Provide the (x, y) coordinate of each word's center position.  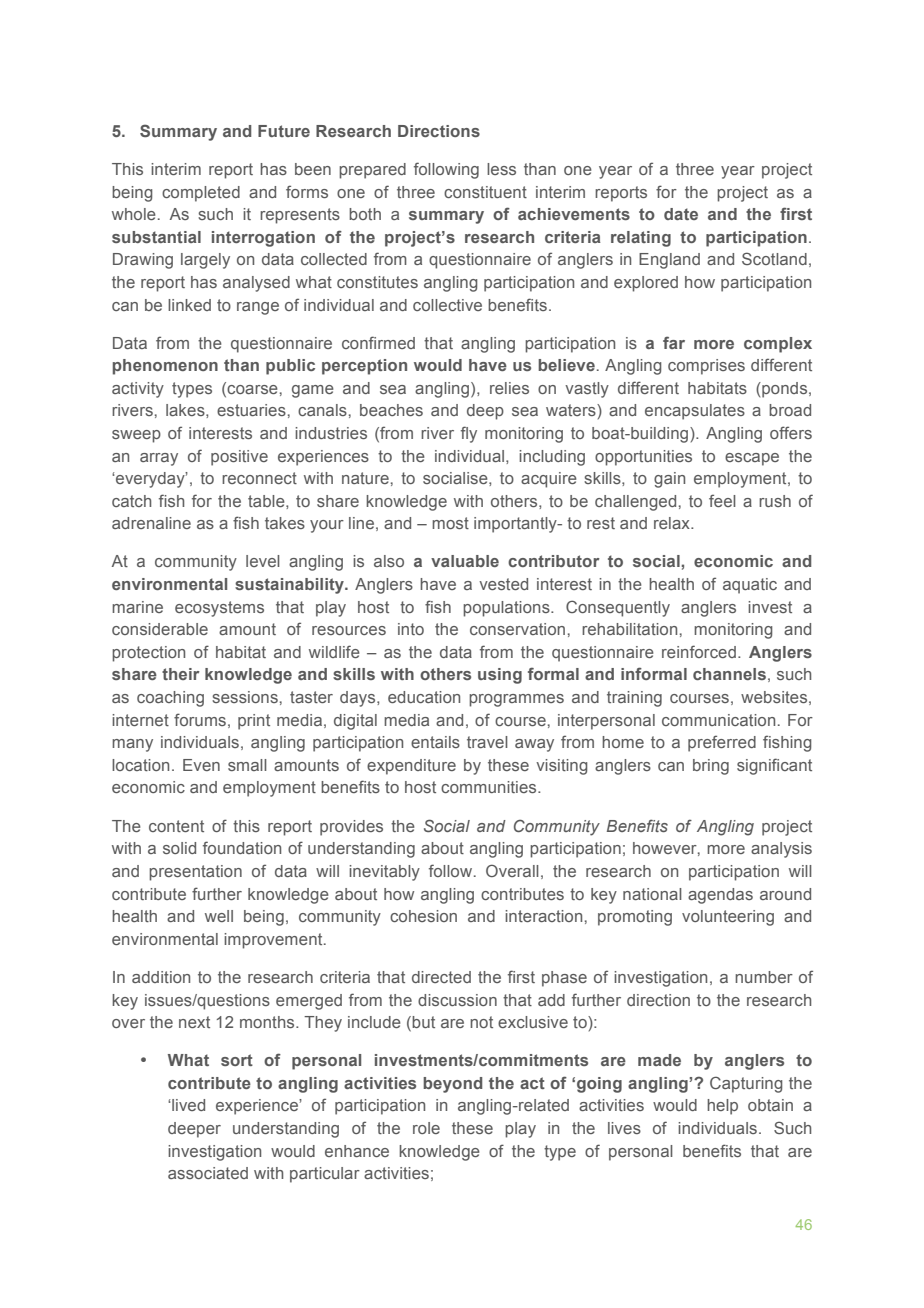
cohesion (423, 916)
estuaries (251, 410)
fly (469, 434)
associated (208, 1173)
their (181, 674)
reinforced (699, 651)
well (219, 916)
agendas (720, 896)
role (426, 1128)
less (501, 169)
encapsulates (695, 412)
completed (201, 194)
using (500, 676)
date (681, 214)
